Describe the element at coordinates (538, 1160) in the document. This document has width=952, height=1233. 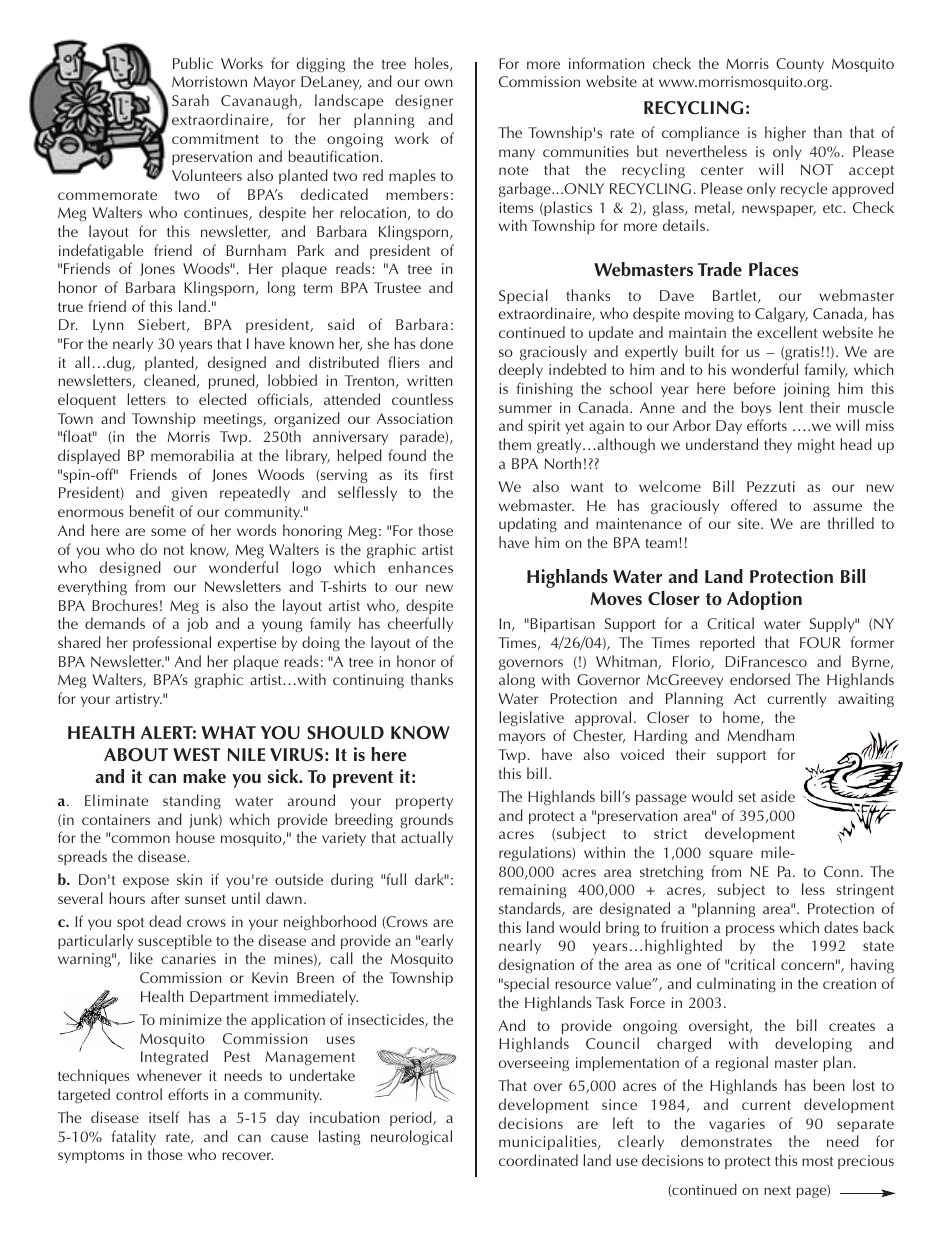
I see `coordinated` at that location.
